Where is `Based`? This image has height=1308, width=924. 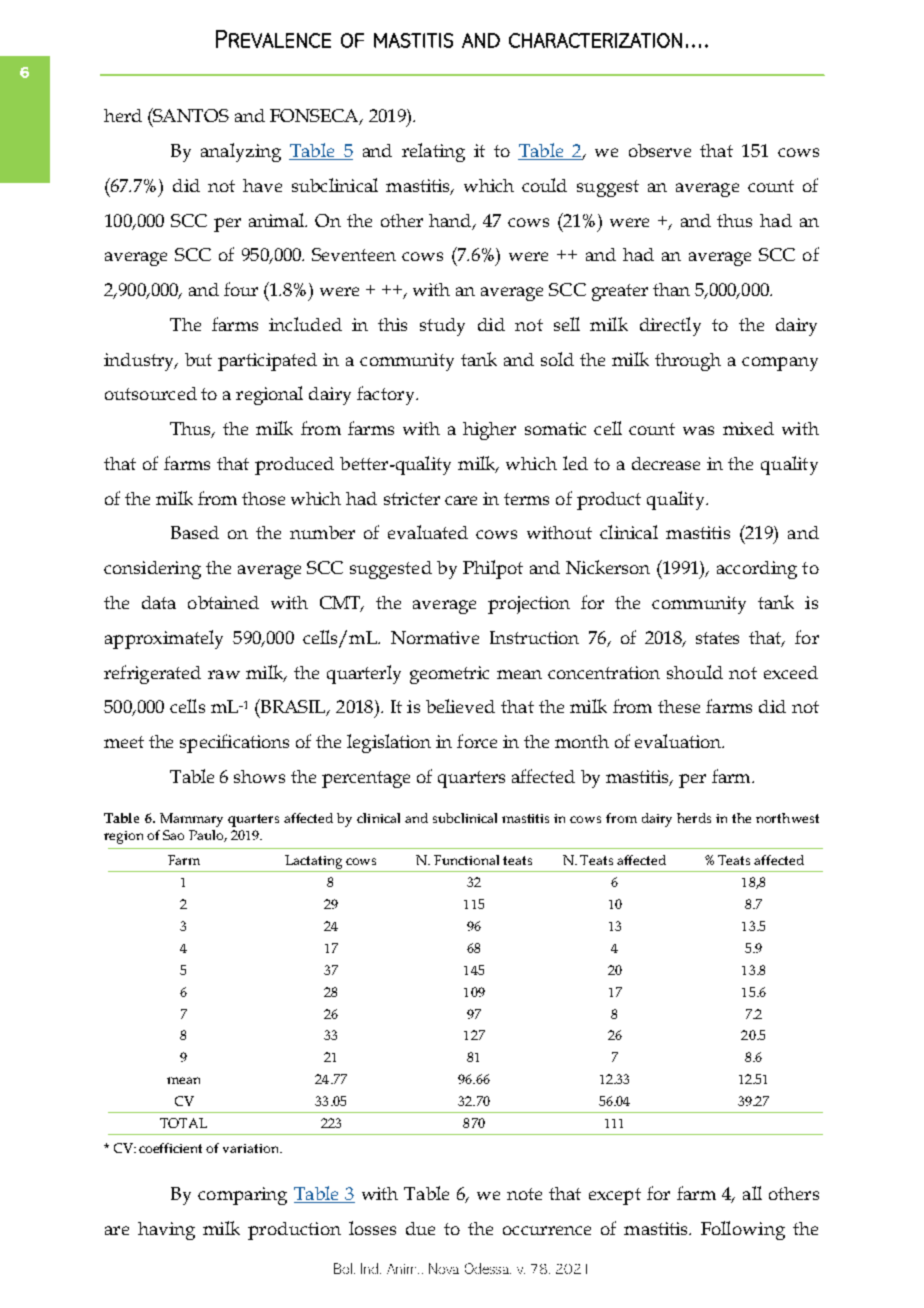 Based is located at coordinates (195, 532).
